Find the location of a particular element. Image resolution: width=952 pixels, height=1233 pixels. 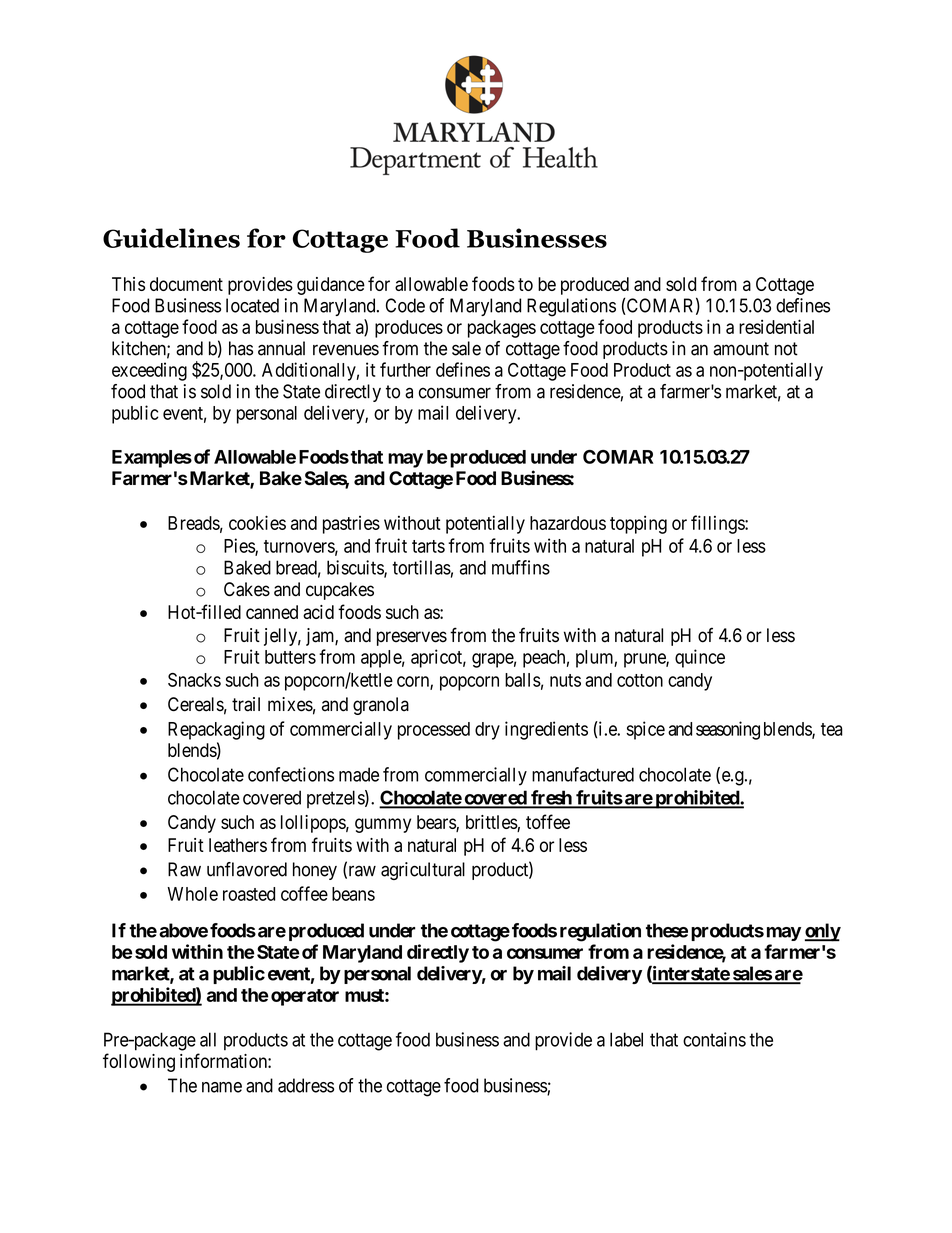

name is located at coordinates (222, 1087).
